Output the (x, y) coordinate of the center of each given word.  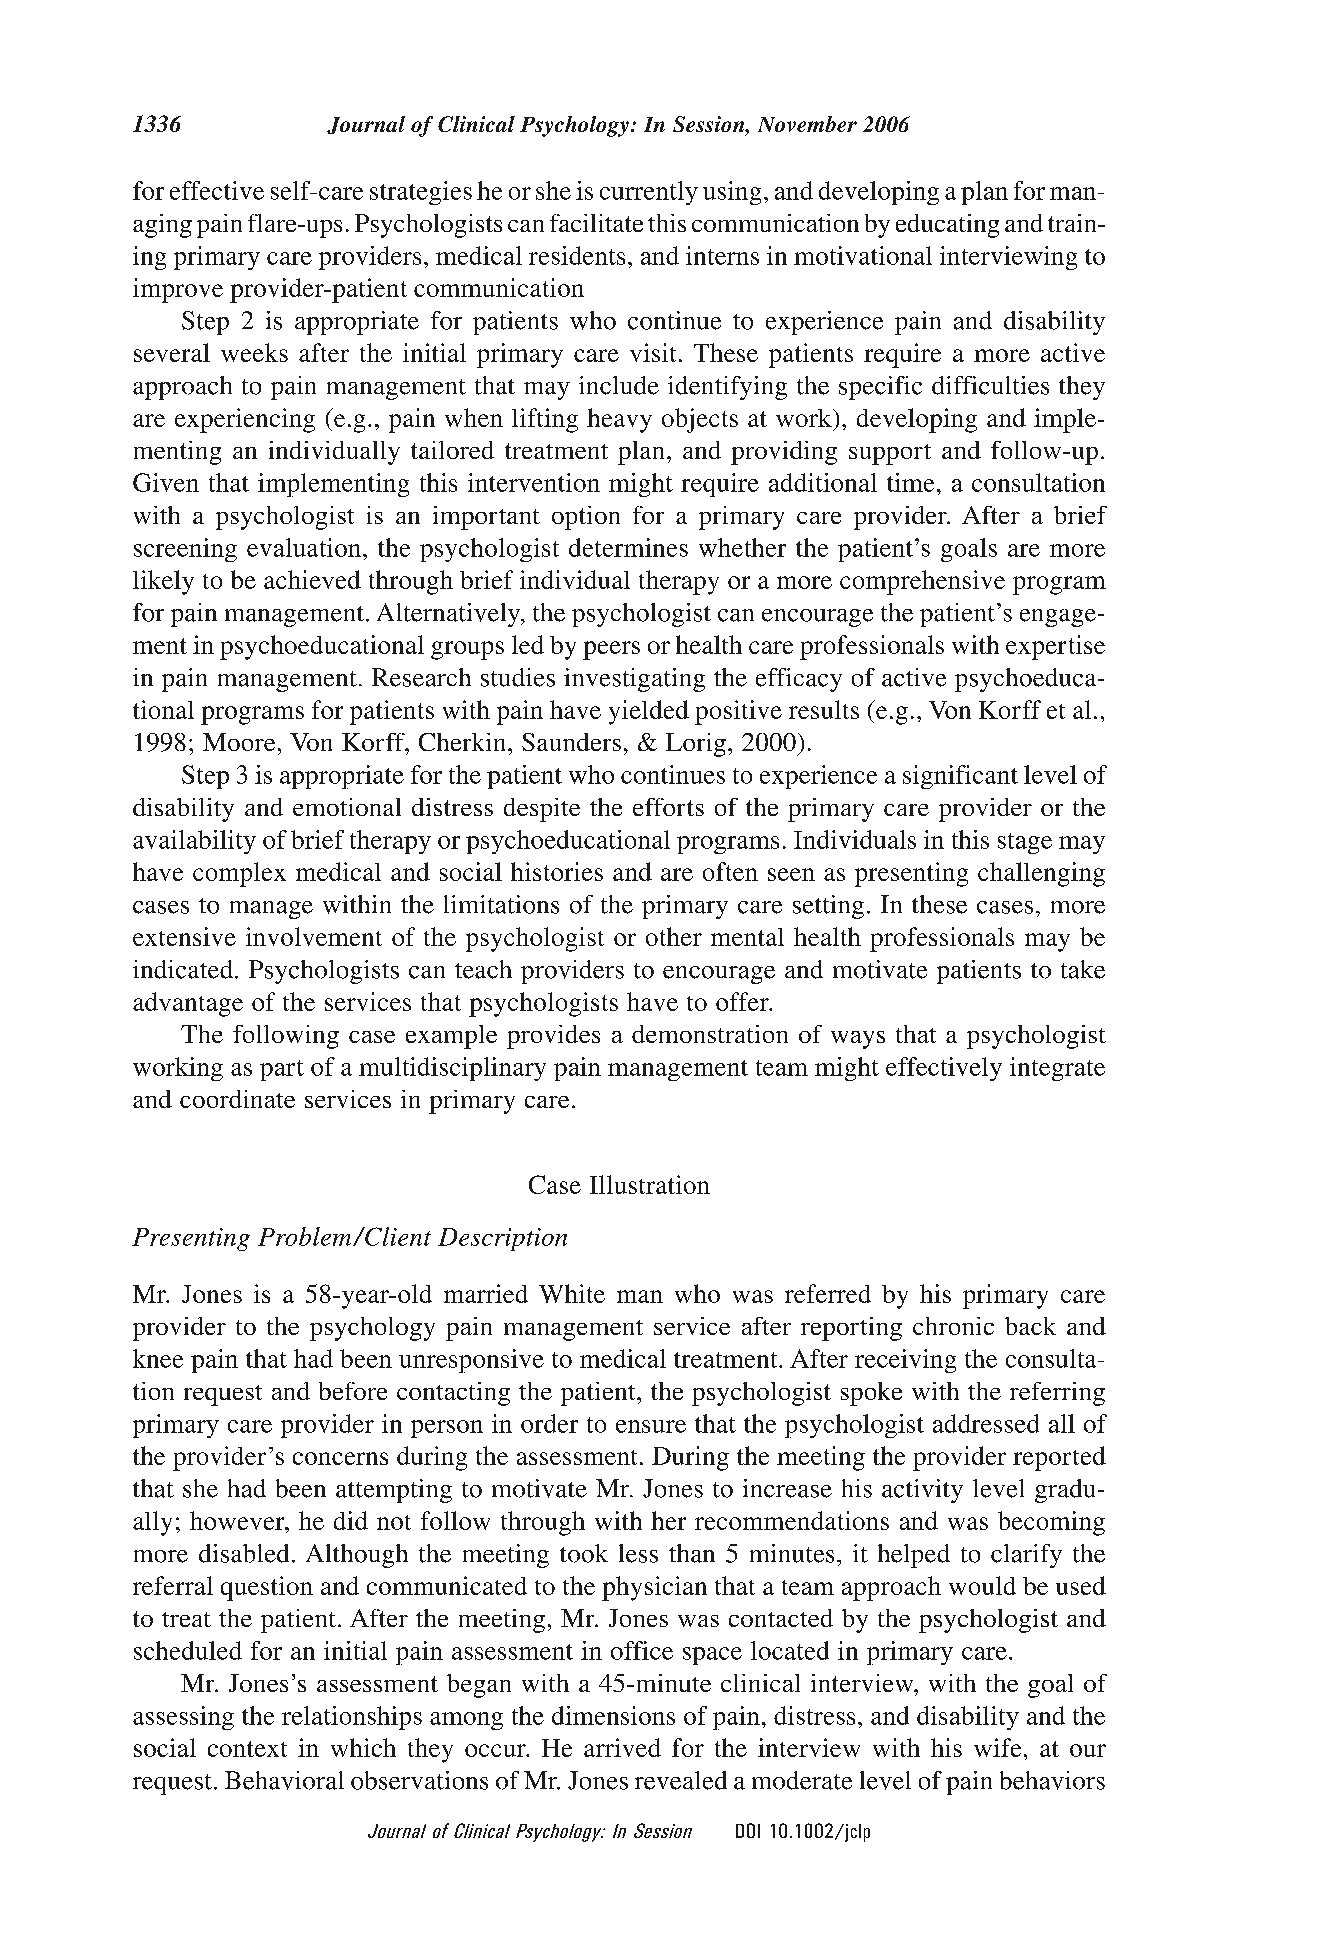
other (674, 936)
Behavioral (284, 1780)
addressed (986, 1423)
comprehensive (922, 582)
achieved (312, 579)
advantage (188, 1004)
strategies (421, 193)
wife (997, 1747)
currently (649, 193)
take (1083, 969)
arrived (622, 1747)
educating (947, 226)
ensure (651, 1426)
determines (628, 547)
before (353, 1391)
